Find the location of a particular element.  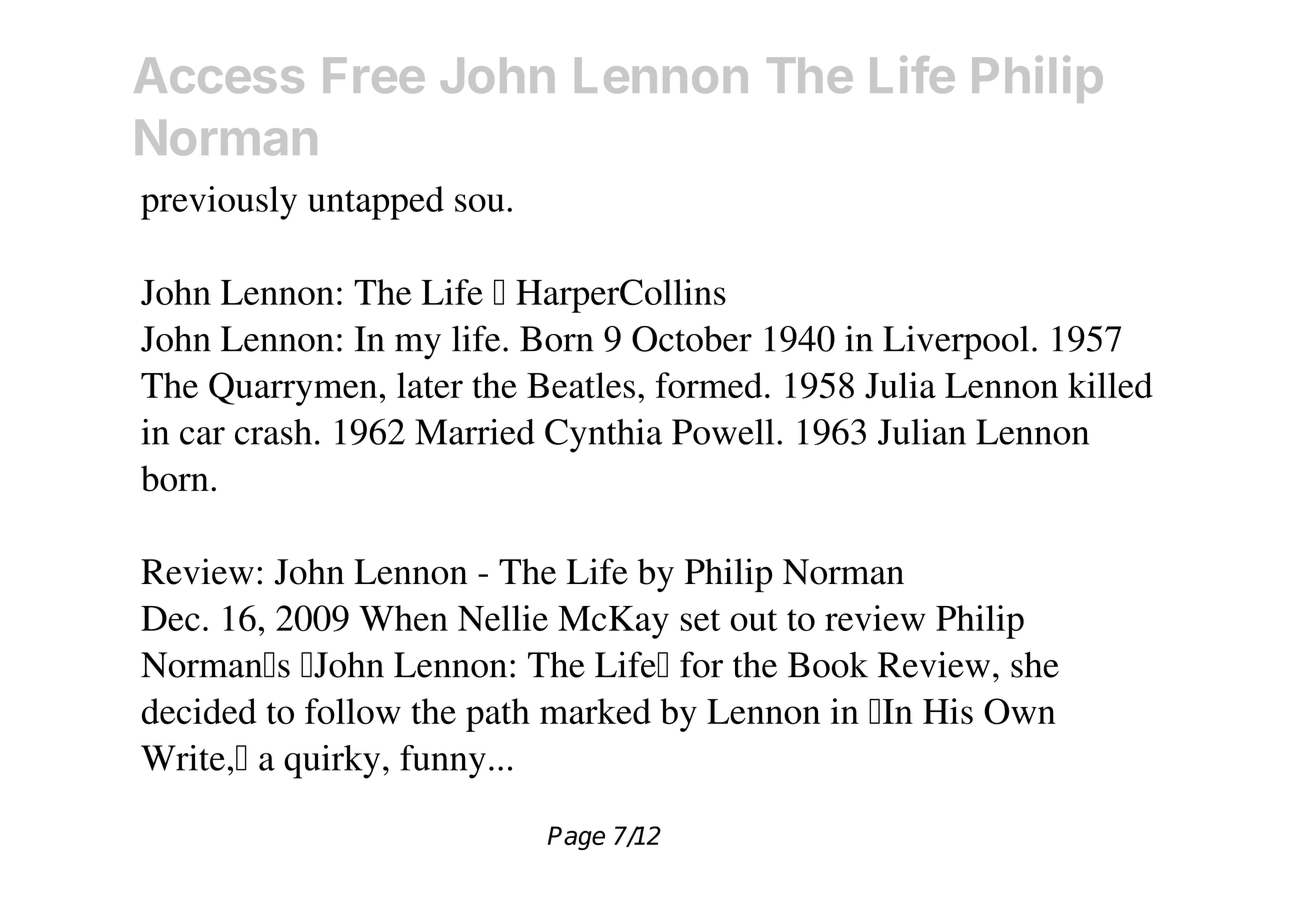

Page is located at coordinates (576, 838).
